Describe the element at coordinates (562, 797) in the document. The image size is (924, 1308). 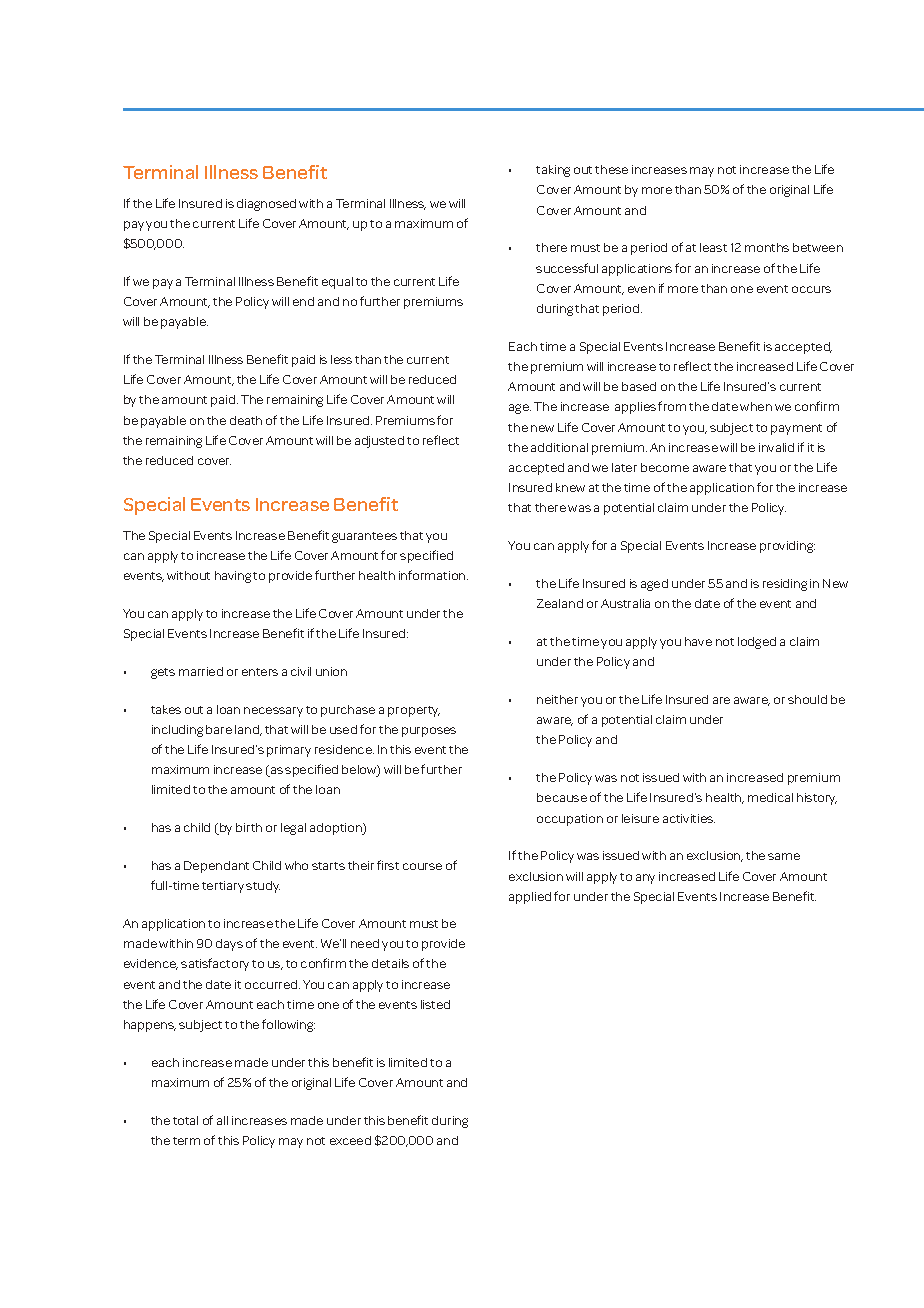
I see `because` at that location.
